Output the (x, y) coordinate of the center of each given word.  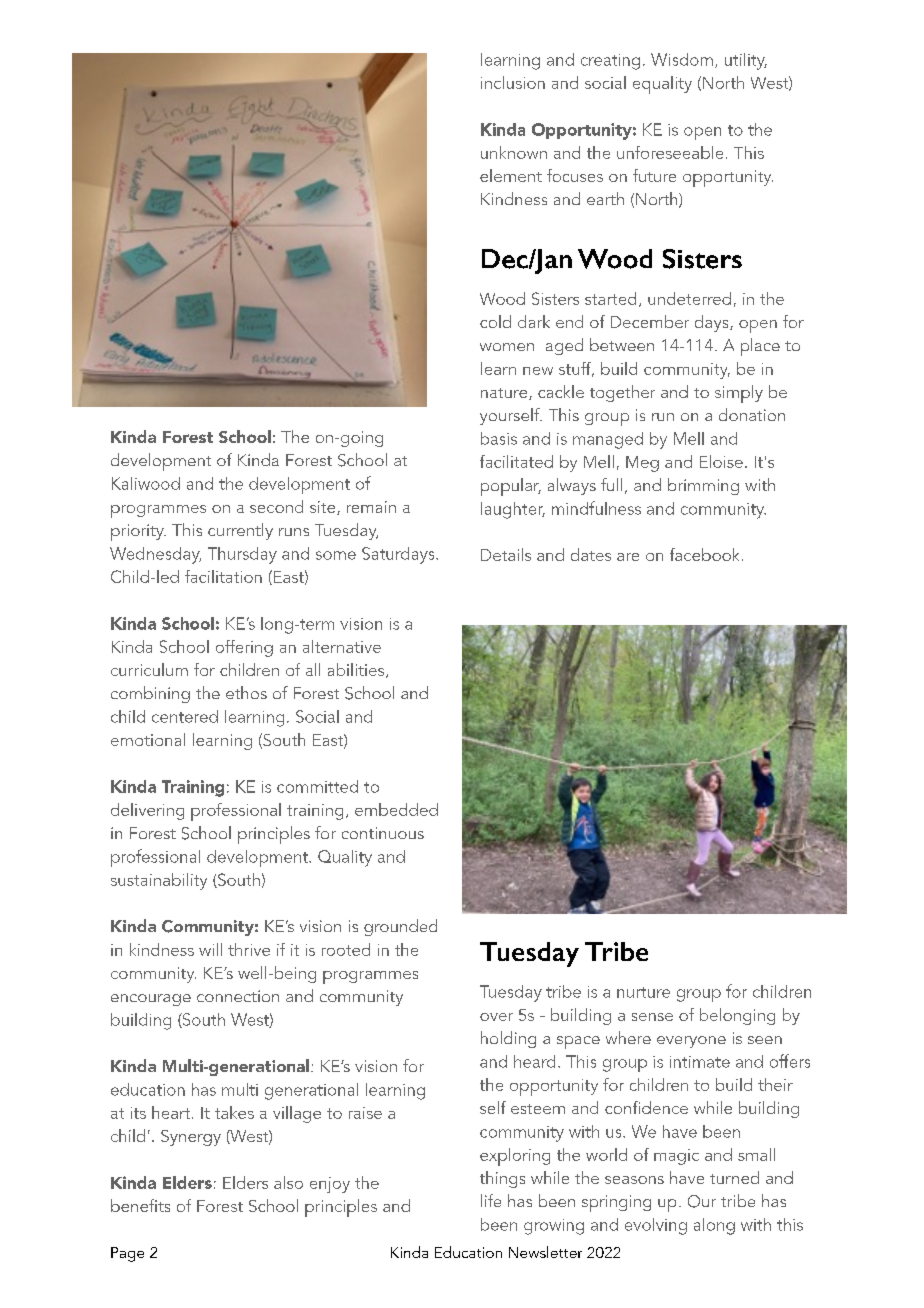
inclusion (513, 82)
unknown (514, 152)
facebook (704, 554)
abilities (357, 670)
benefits (140, 1205)
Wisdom (682, 59)
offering (244, 648)
